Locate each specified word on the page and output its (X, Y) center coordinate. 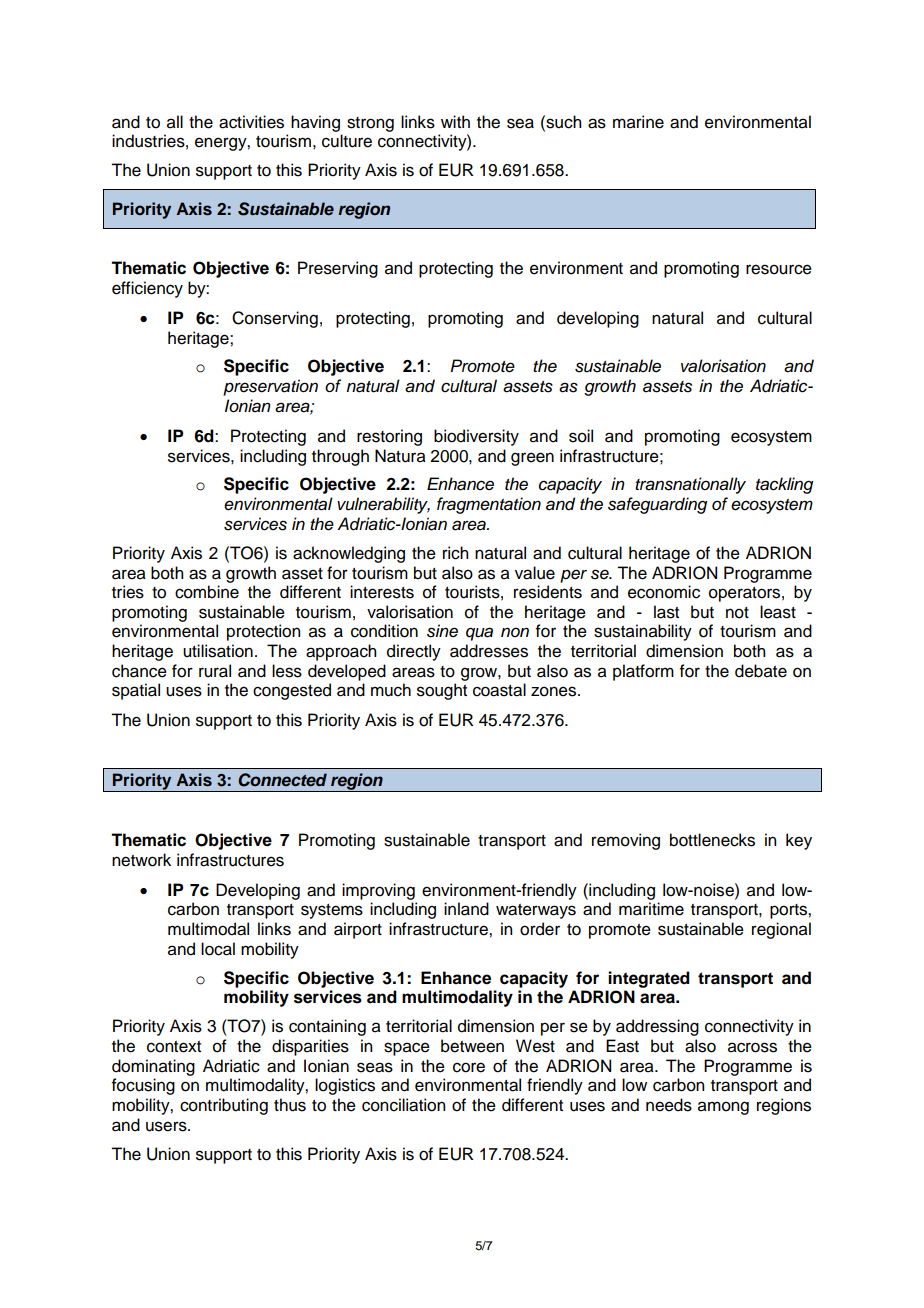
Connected (282, 780)
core (469, 1067)
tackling (784, 485)
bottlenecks (712, 840)
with (455, 121)
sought (442, 691)
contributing (224, 1106)
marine (638, 122)
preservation (270, 387)
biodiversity (476, 437)
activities (251, 122)
